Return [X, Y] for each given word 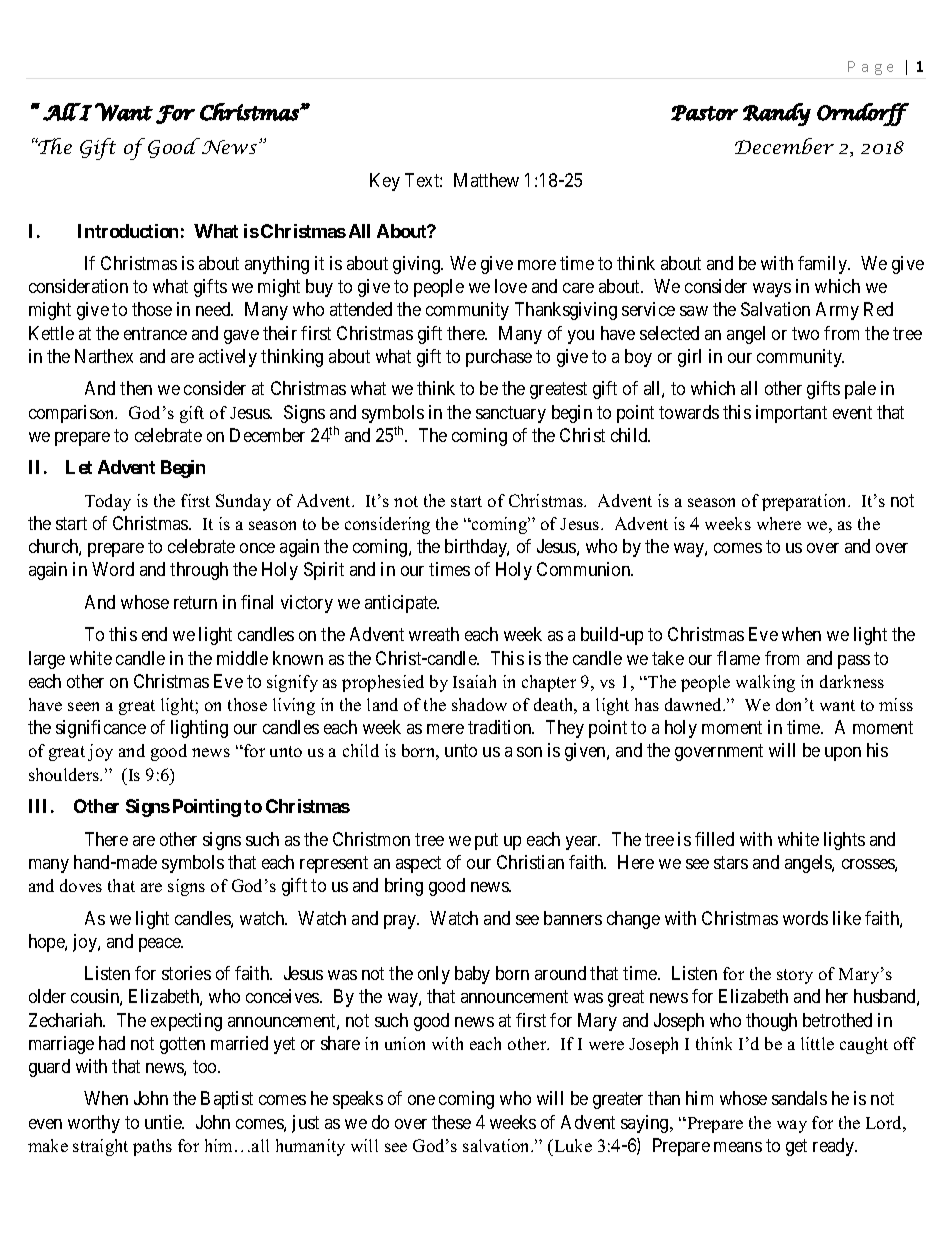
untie [164, 1122]
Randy [777, 114]
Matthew [486, 180]
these [451, 1122]
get [796, 1147]
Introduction [128, 231]
